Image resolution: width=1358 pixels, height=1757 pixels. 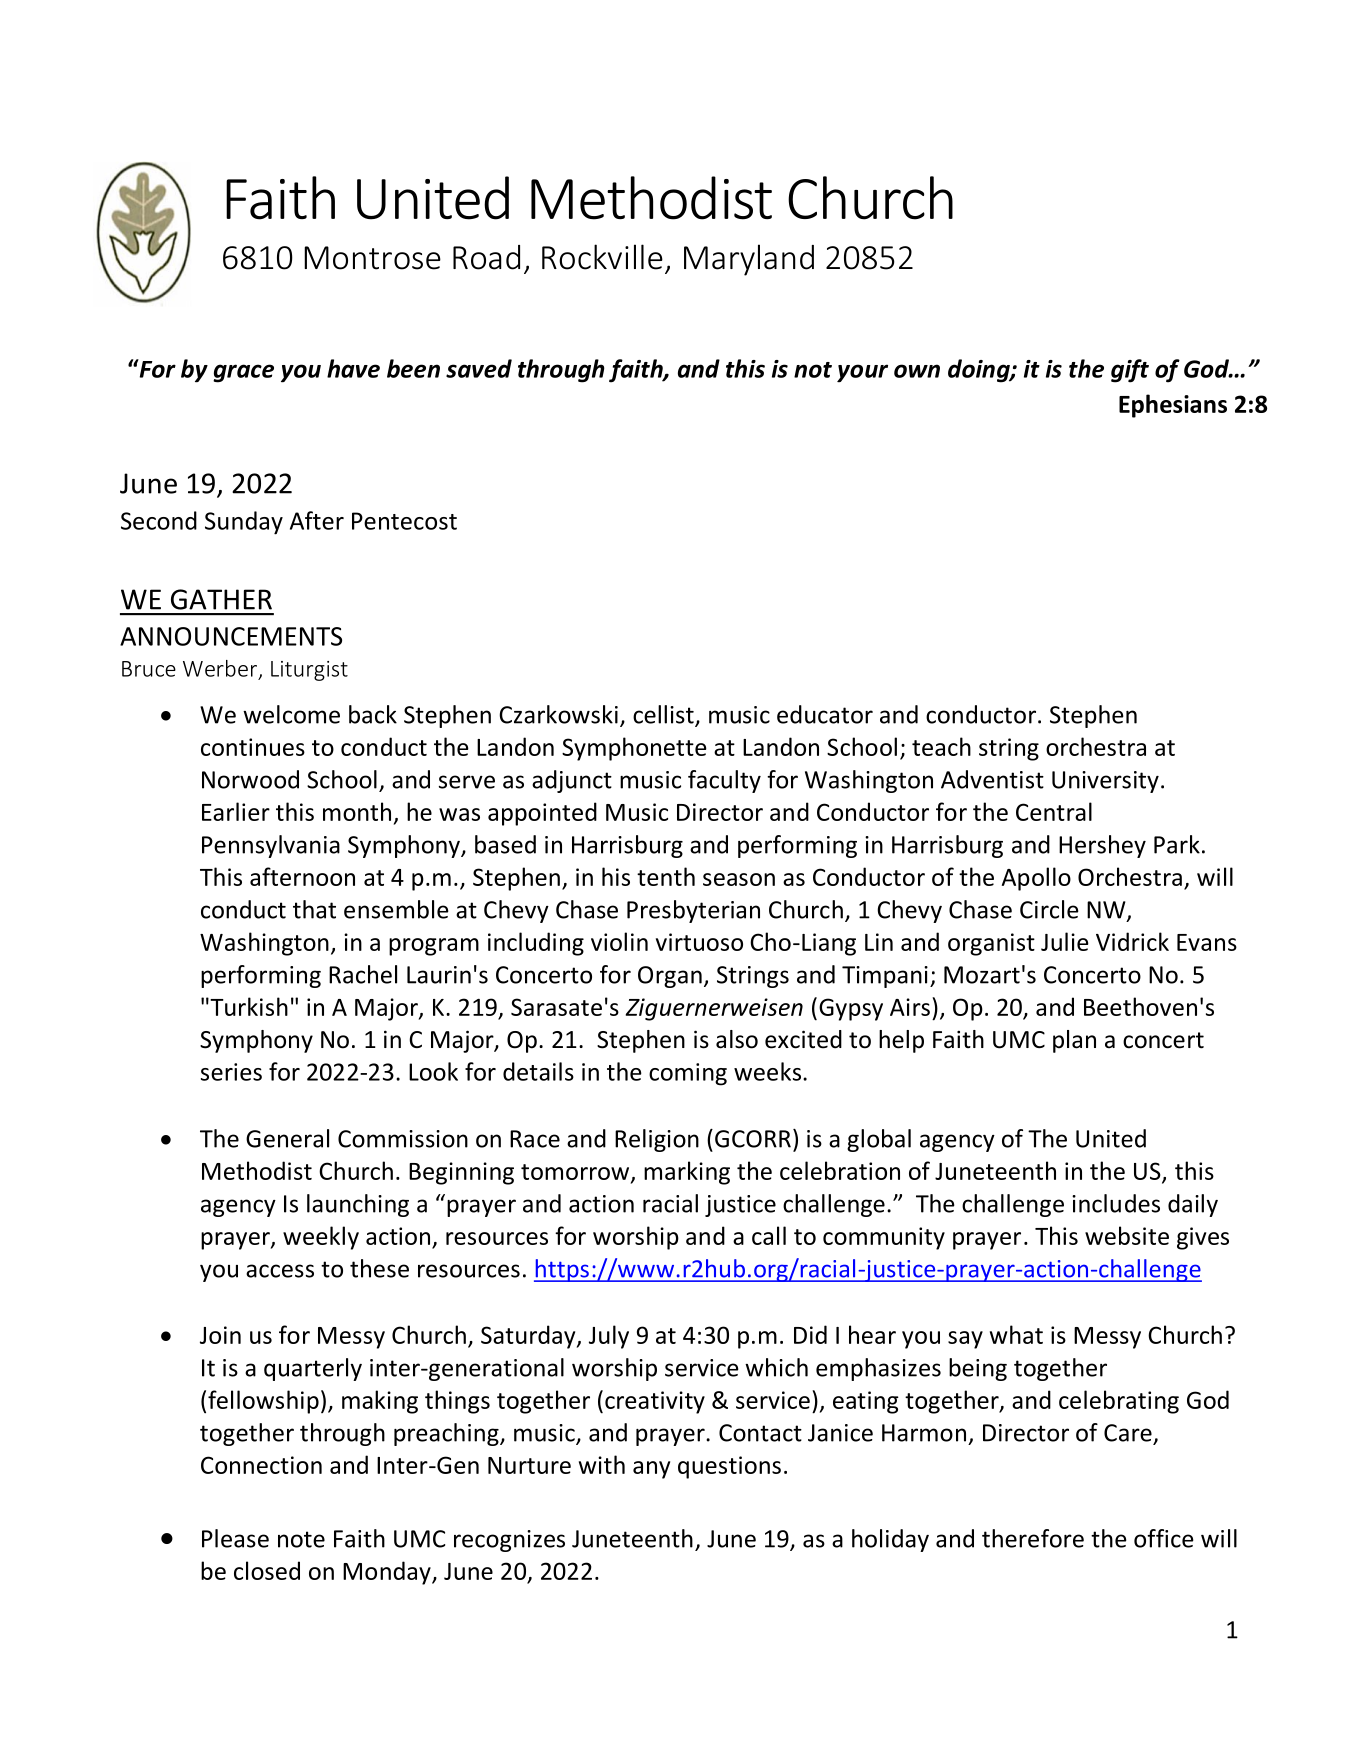 I want to click on gift, so click(x=1130, y=371).
